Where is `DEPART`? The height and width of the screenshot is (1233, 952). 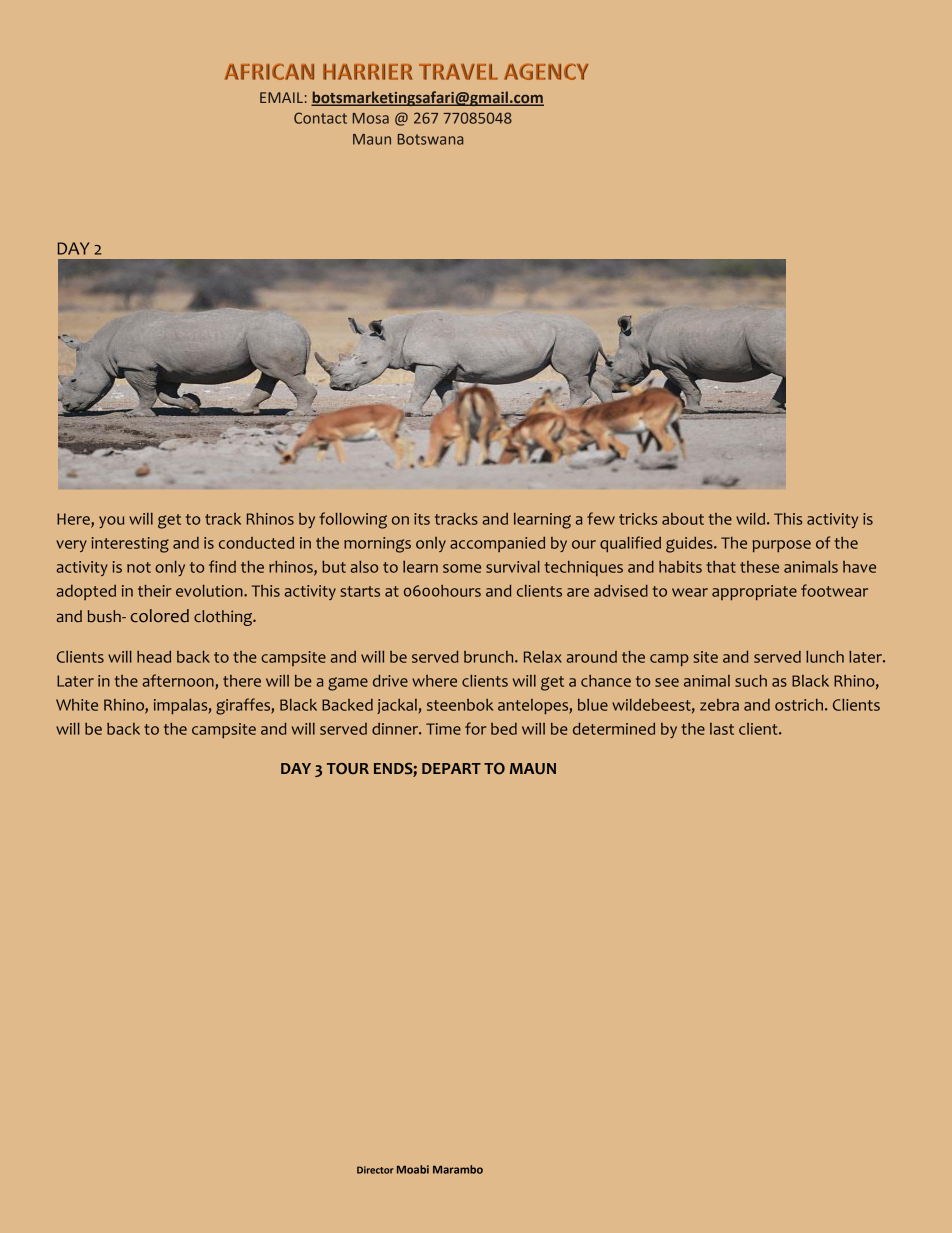 DEPART is located at coordinates (451, 768).
